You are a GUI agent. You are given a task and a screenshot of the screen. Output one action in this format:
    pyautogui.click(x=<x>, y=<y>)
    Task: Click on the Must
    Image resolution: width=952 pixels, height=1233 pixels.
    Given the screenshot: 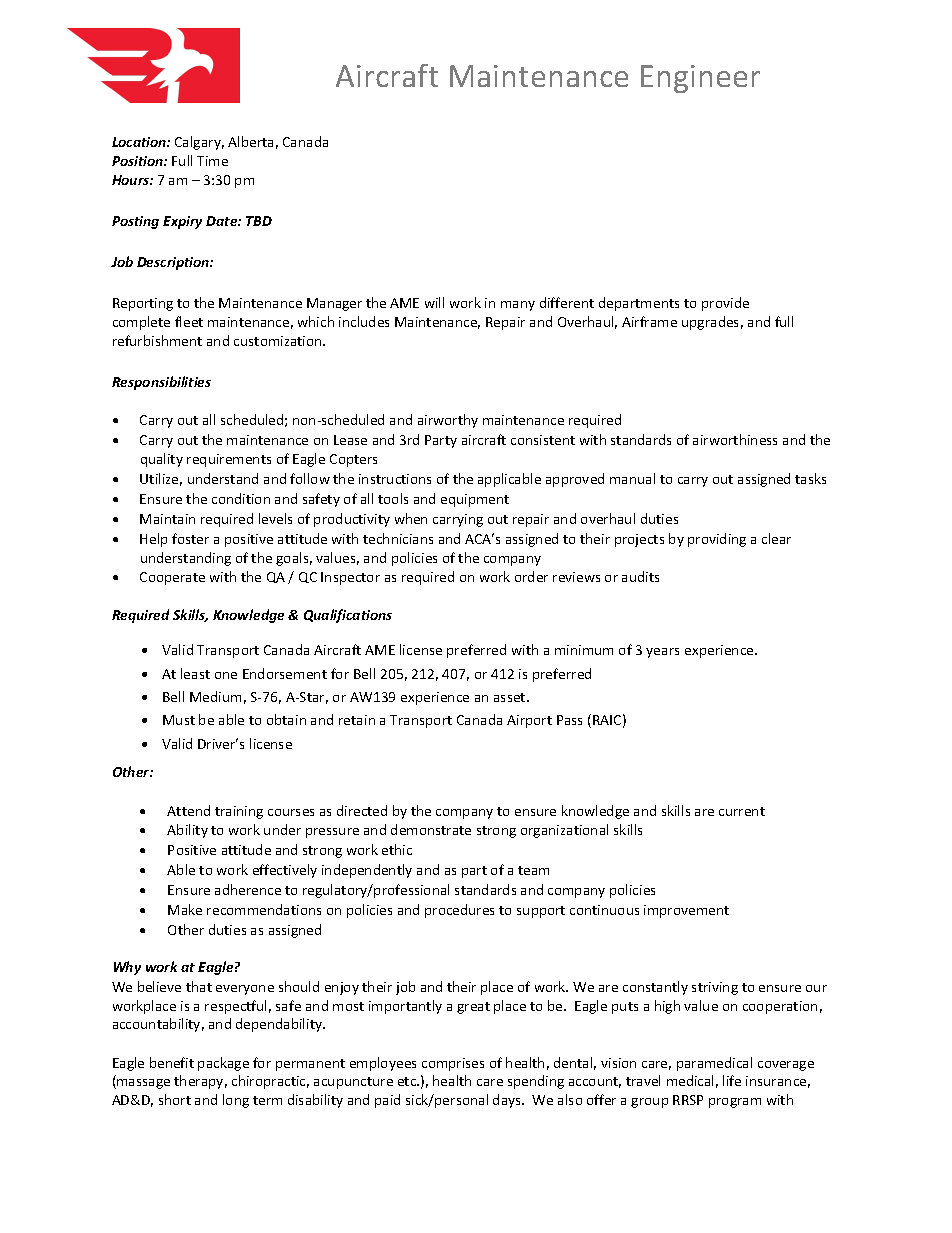 What is the action you would take?
    pyautogui.click(x=179, y=720)
